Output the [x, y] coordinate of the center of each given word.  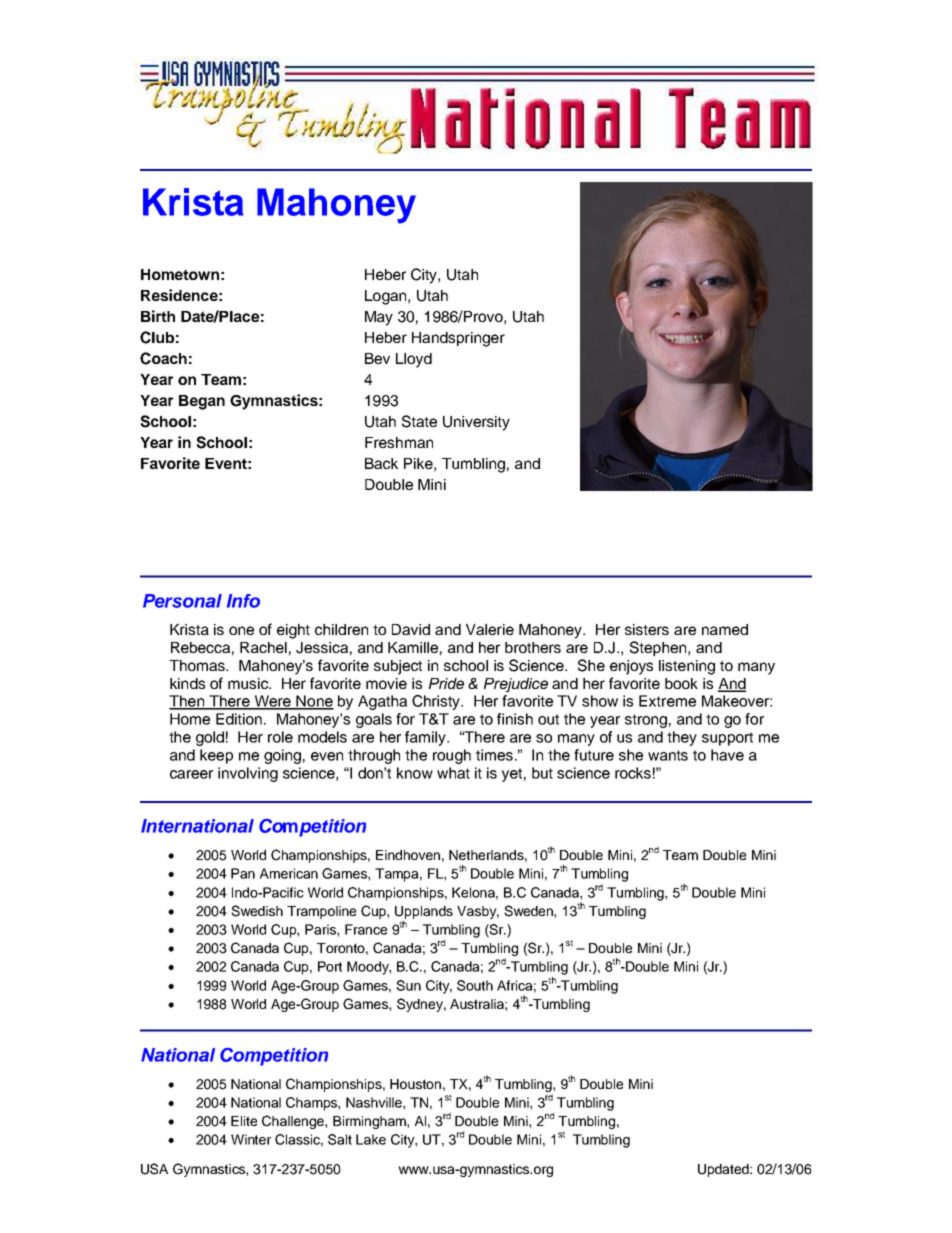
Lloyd [414, 360]
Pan [243, 873]
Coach [163, 358]
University [476, 423]
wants [668, 755]
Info [243, 601]
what [453, 773]
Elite [244, 1121]
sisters [647, 629]
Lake [371, 1139]
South [475, 985]
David [411, 629]
